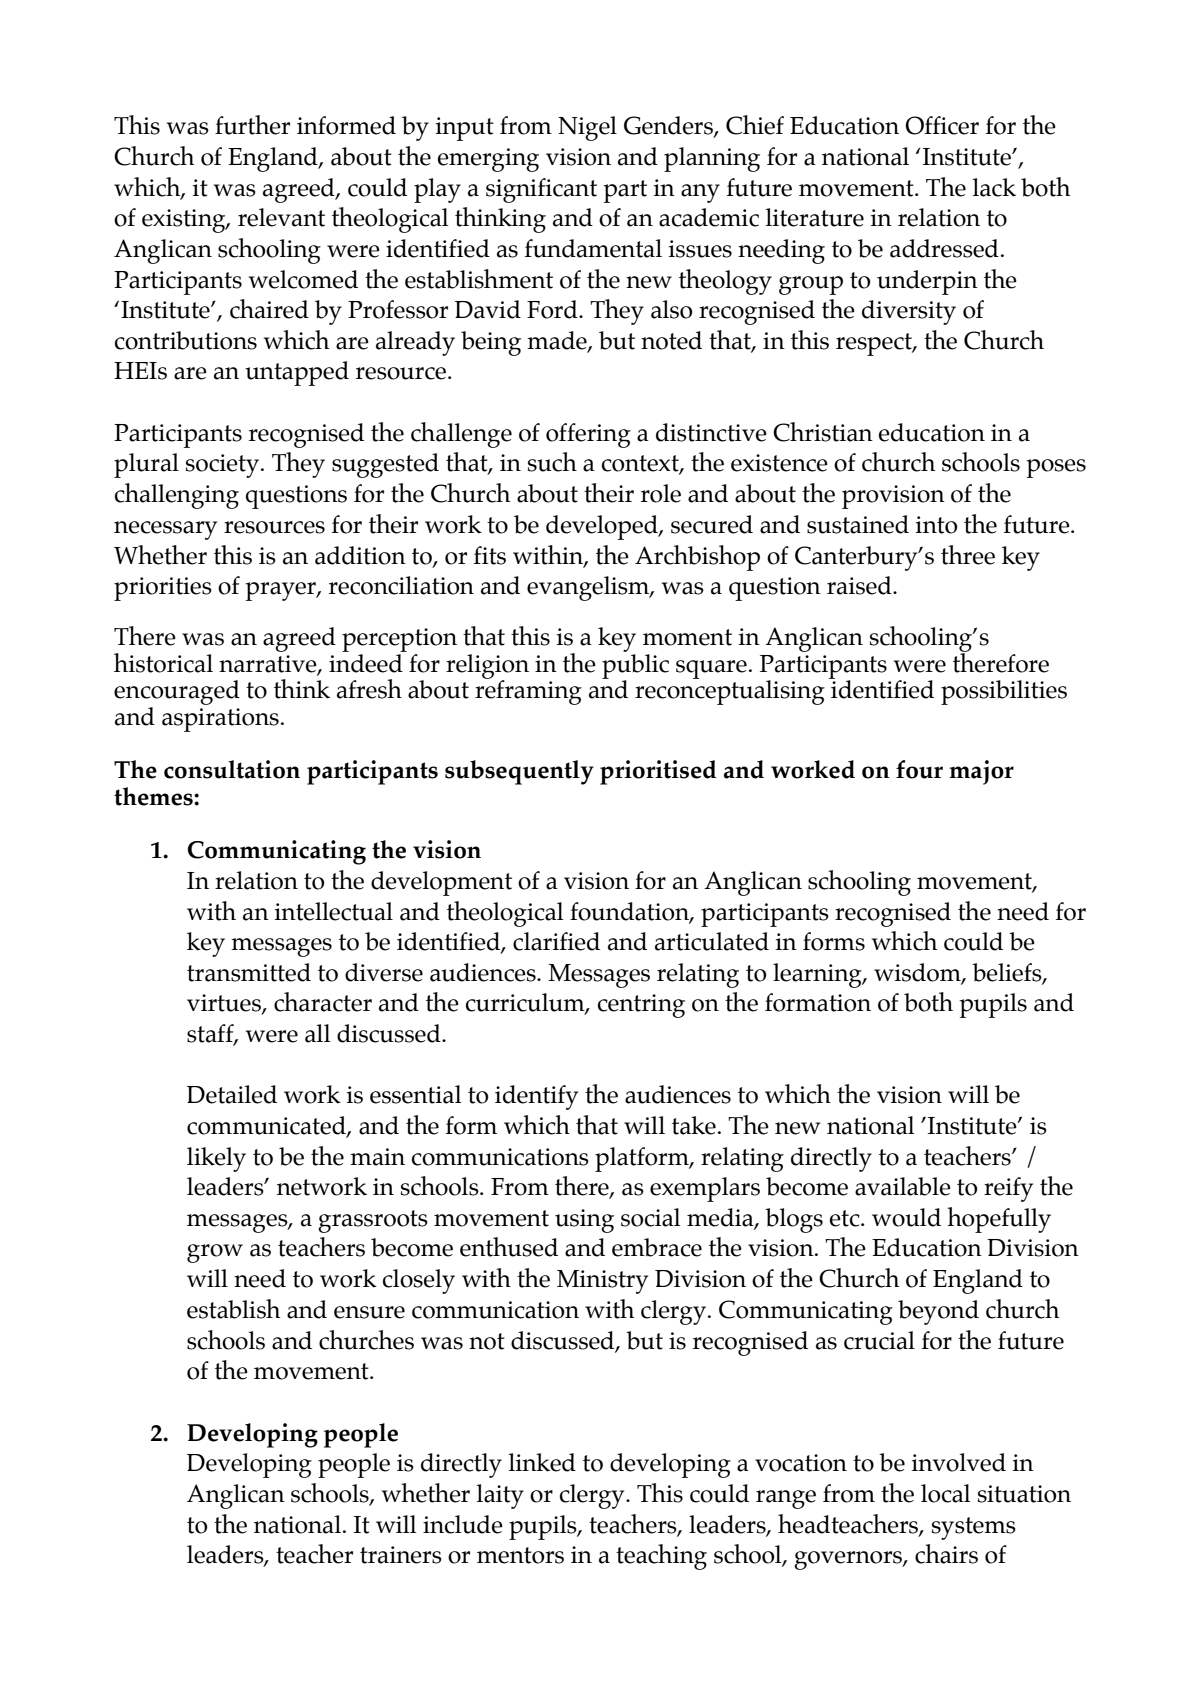 This page has width=1201, height=1700. Describe the element at coordinates (661, 1557) in the page. I see `teaching` at that location.
